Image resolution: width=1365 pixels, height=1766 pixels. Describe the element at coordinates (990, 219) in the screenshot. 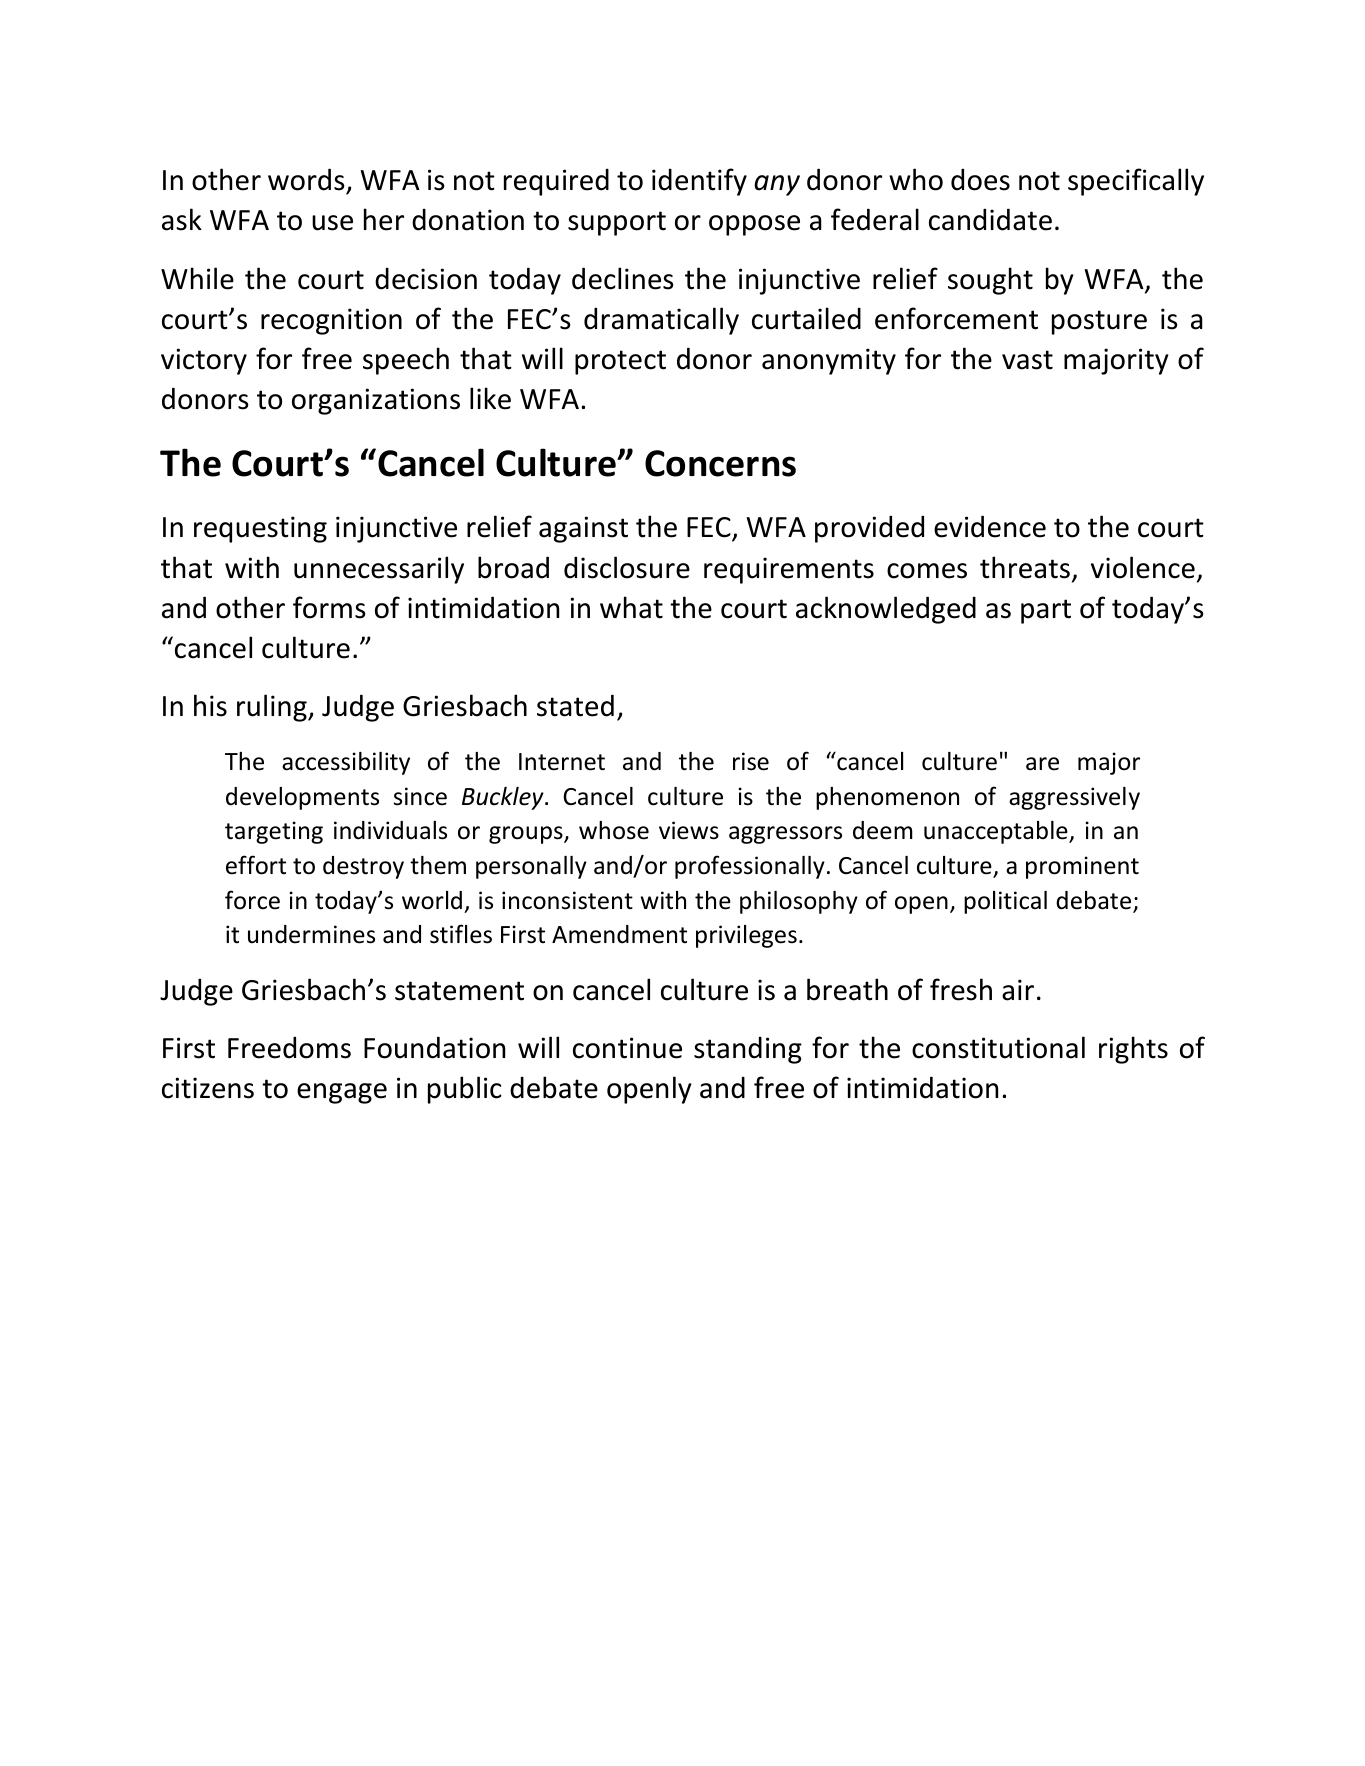

I see `candidate` at that location.
